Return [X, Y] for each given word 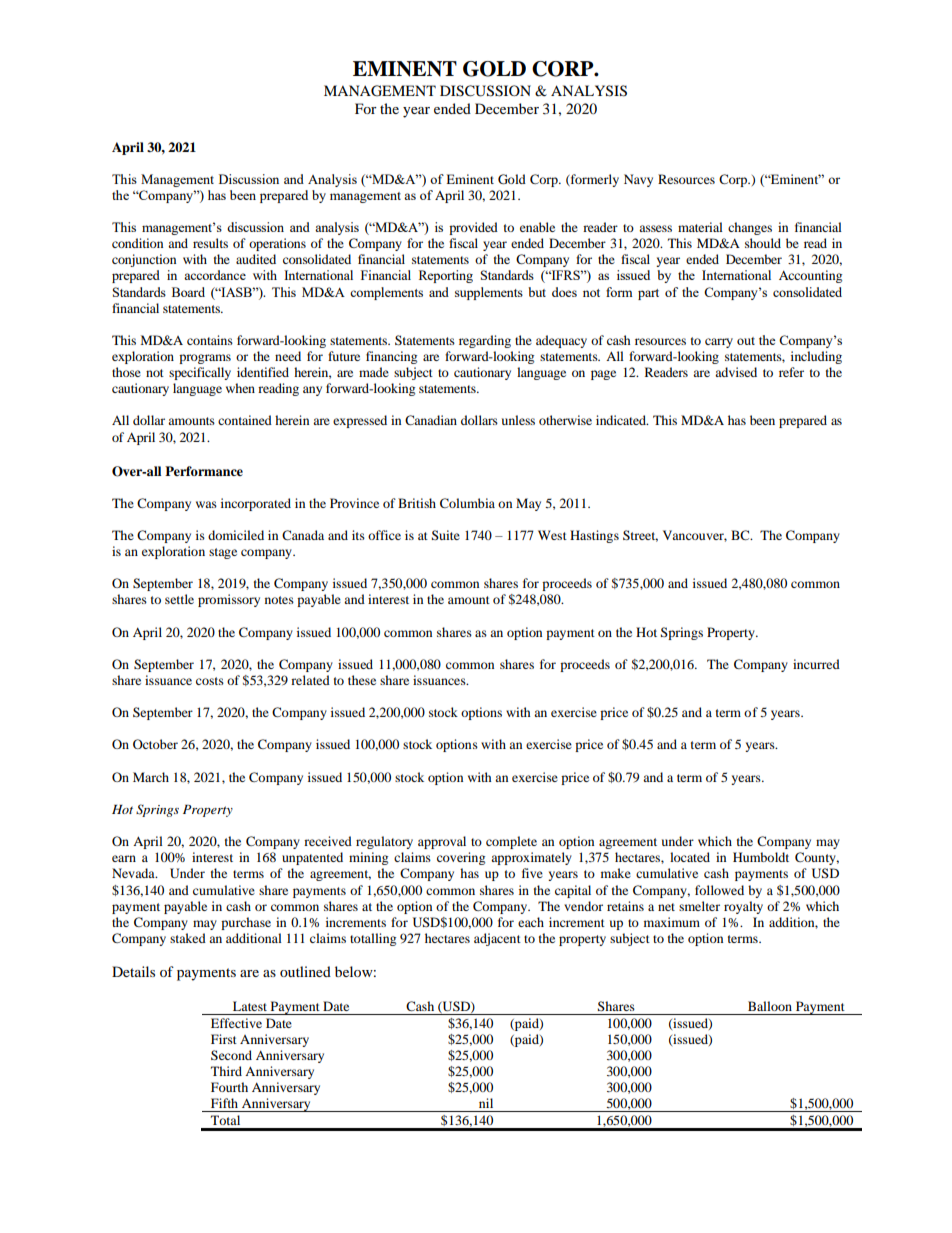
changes [750, 228]
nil [486, 1103]
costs [210, 681]
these [362, 680]
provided [473, 228]
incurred [816, 664]
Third [226, 1071]
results [210, 243]
